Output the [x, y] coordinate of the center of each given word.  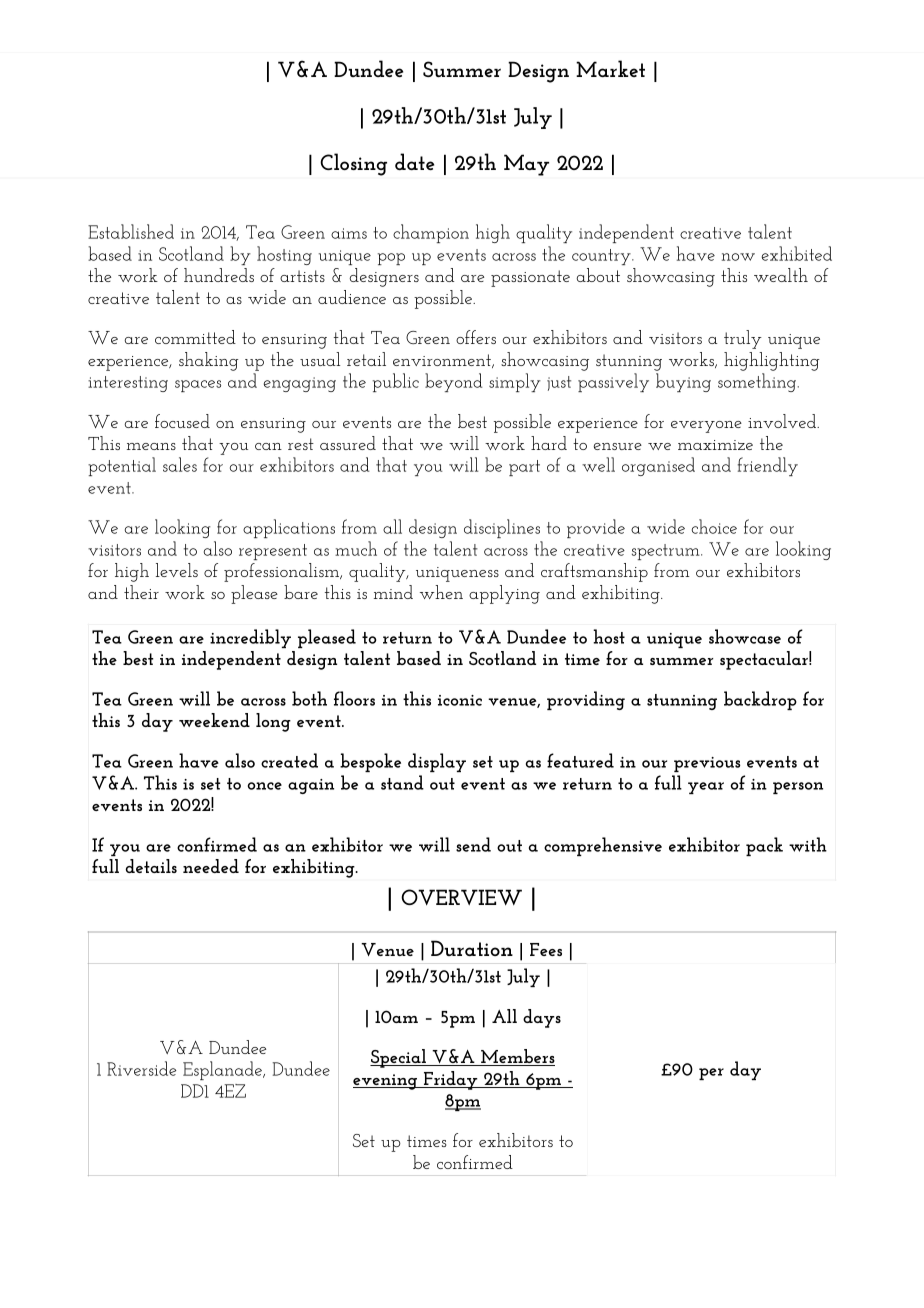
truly [743, 339]
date [414, 161]
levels [177, 570]
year [706, 788]
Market [610, 68]
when [441, 592]
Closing [353, 164]
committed [195, 337]
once [265, 786]
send [473, 844]
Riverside [141, 1068]
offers [476, 337]
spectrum [667, 552]
